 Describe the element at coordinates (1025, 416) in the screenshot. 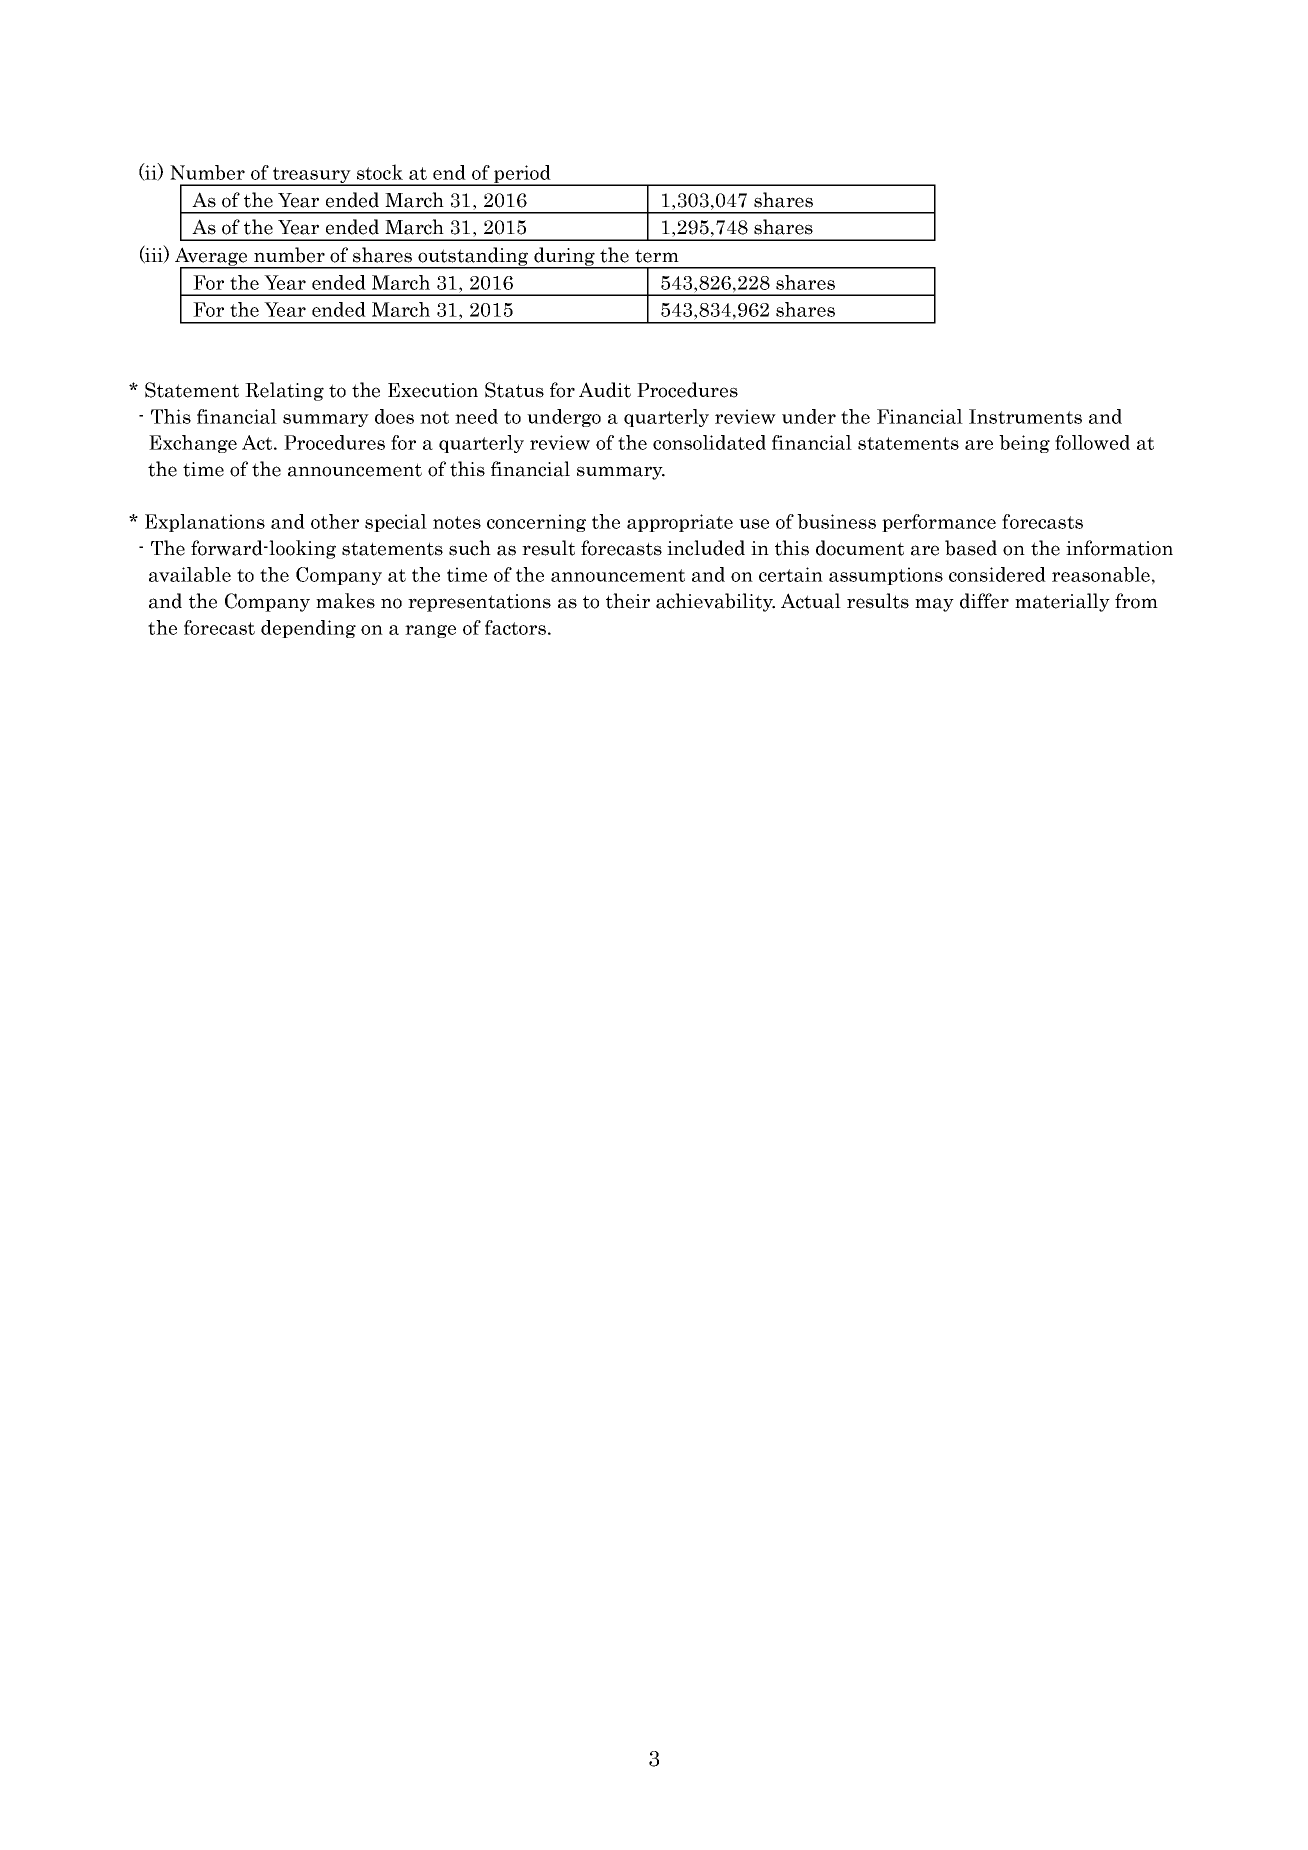

I see `Instruments` at that location.
